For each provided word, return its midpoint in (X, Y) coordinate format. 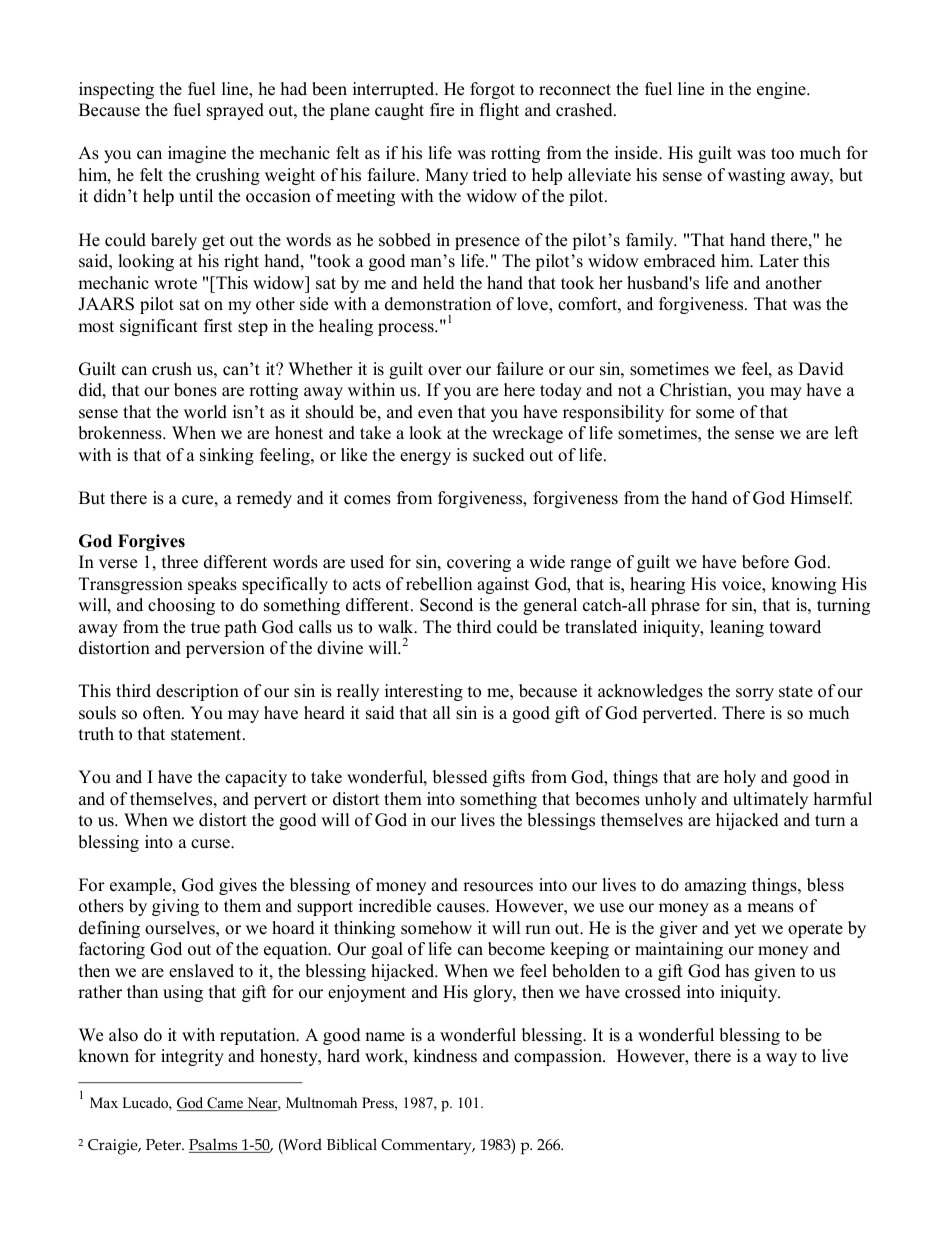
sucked (499, 455)
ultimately (770, 800)
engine (782, 90)
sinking (227, 456)
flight (499, 111)
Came (225, 1104)
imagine (197, 154)
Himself (821, 498)
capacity (256, 778)
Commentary (427, 1147)
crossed (653, 992)
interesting (424, 692)
